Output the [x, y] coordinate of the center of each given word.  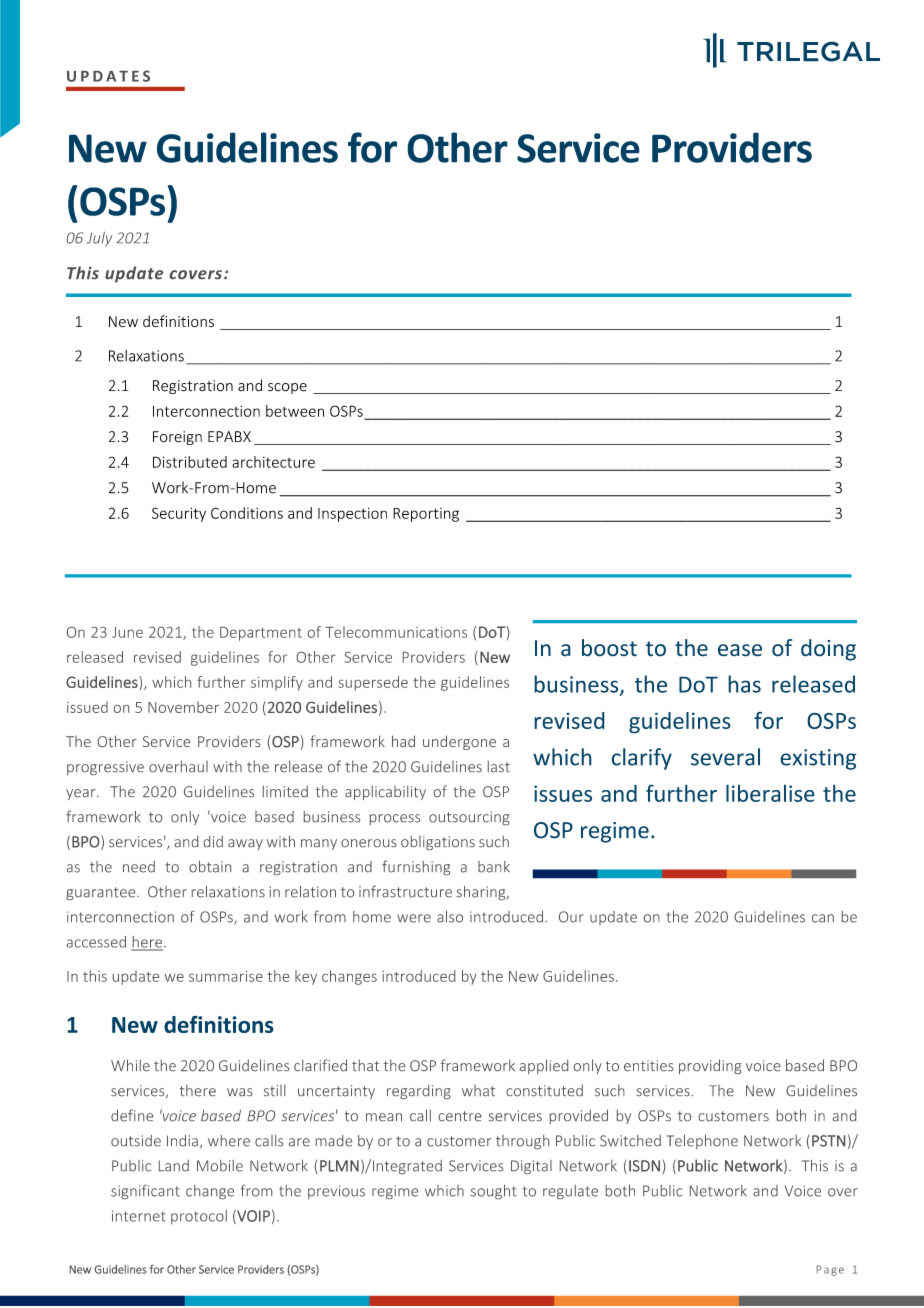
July [99, 239]
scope [287, 388]
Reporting [426, 515]
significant [145, 1192]
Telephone [702, 1142]
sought [494, 1192]
